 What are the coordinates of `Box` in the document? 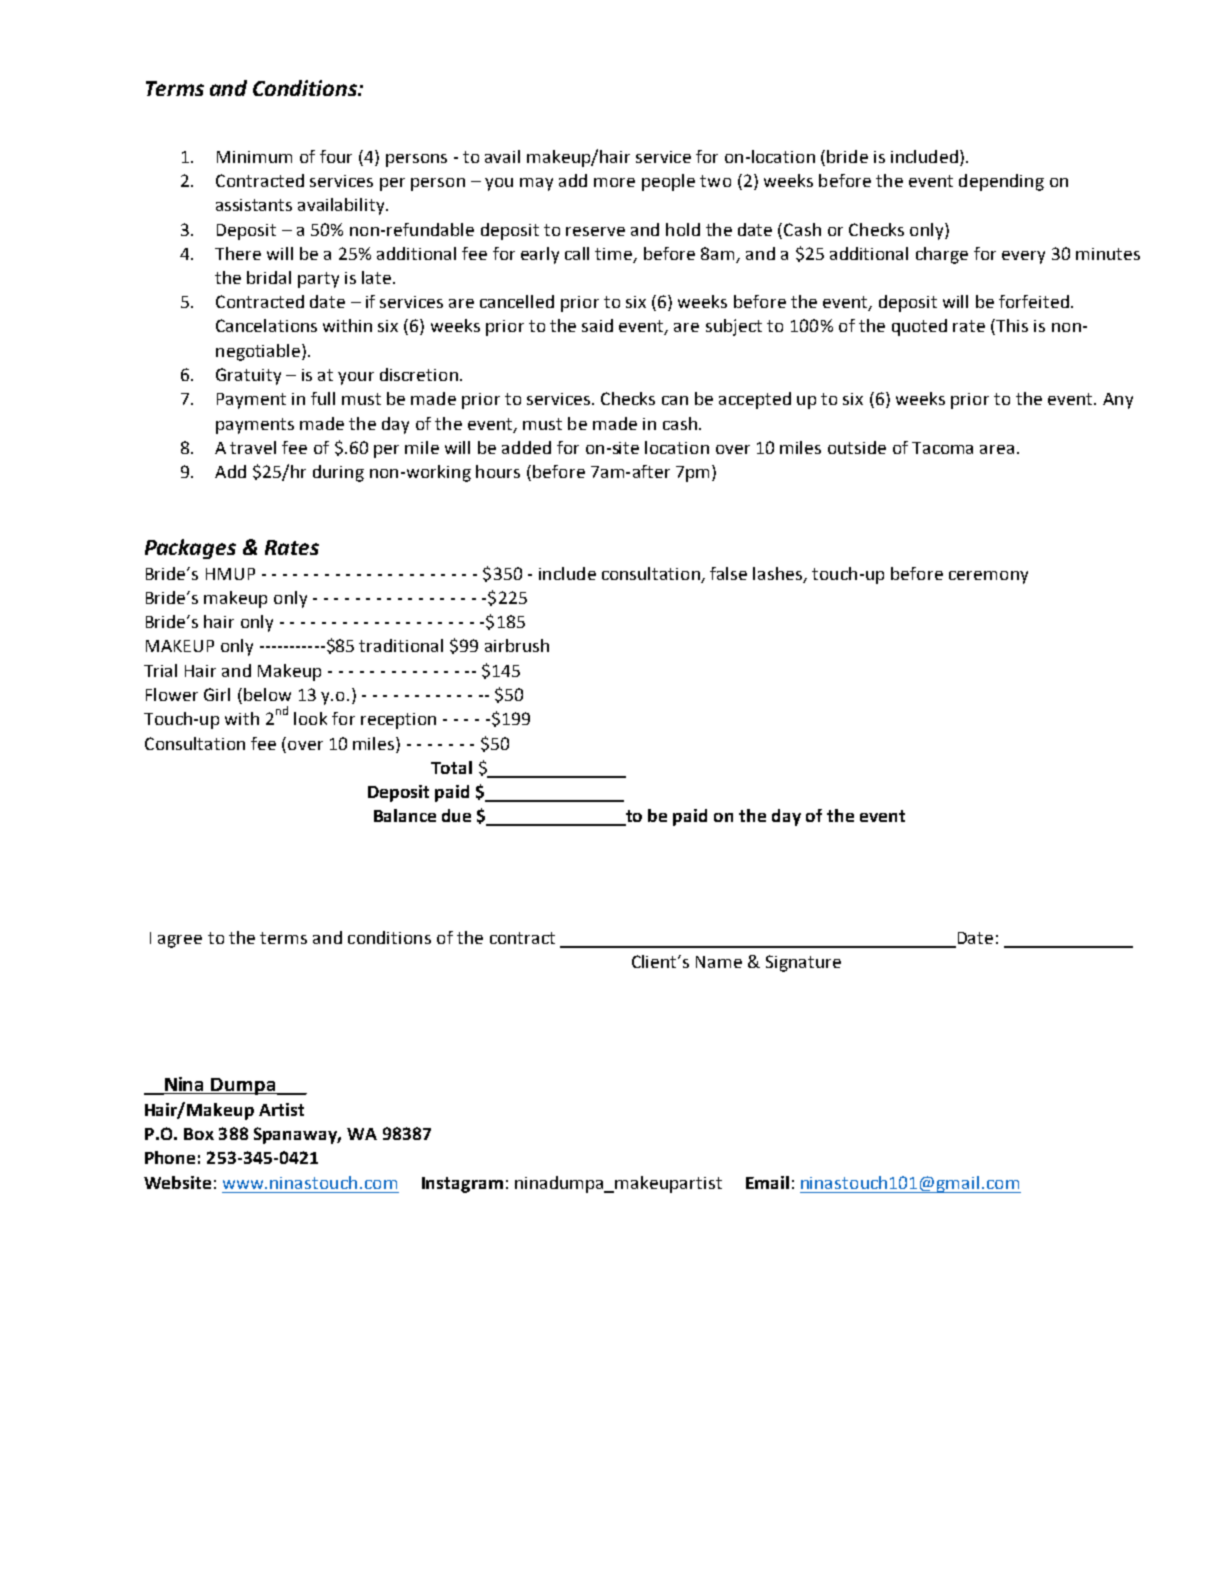 It's located at (199, 1134).
